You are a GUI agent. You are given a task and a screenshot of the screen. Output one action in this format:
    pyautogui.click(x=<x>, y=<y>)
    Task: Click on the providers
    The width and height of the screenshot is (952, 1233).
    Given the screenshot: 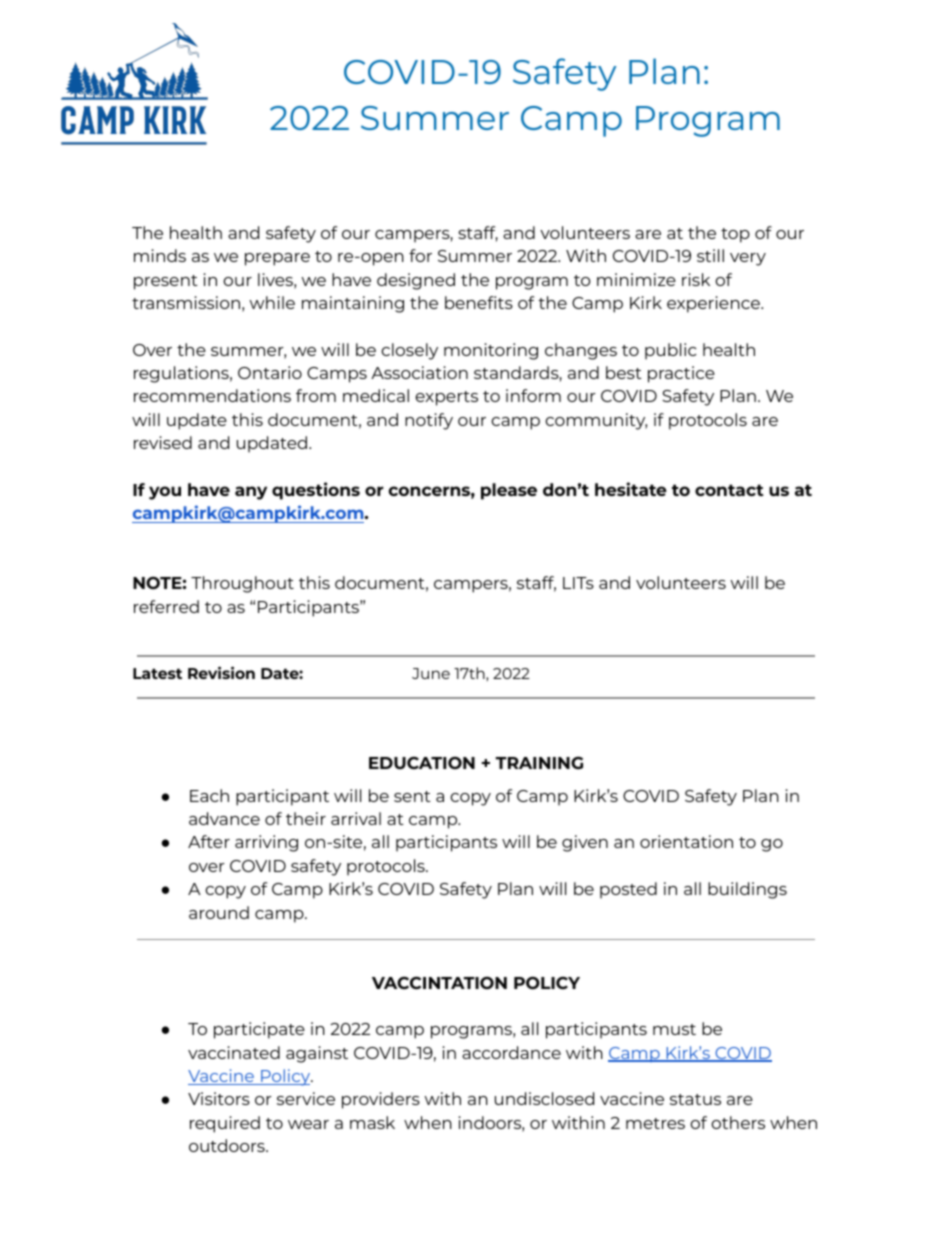 What is the action you would take?
    pyautogui.click(x=381, y=1100)
